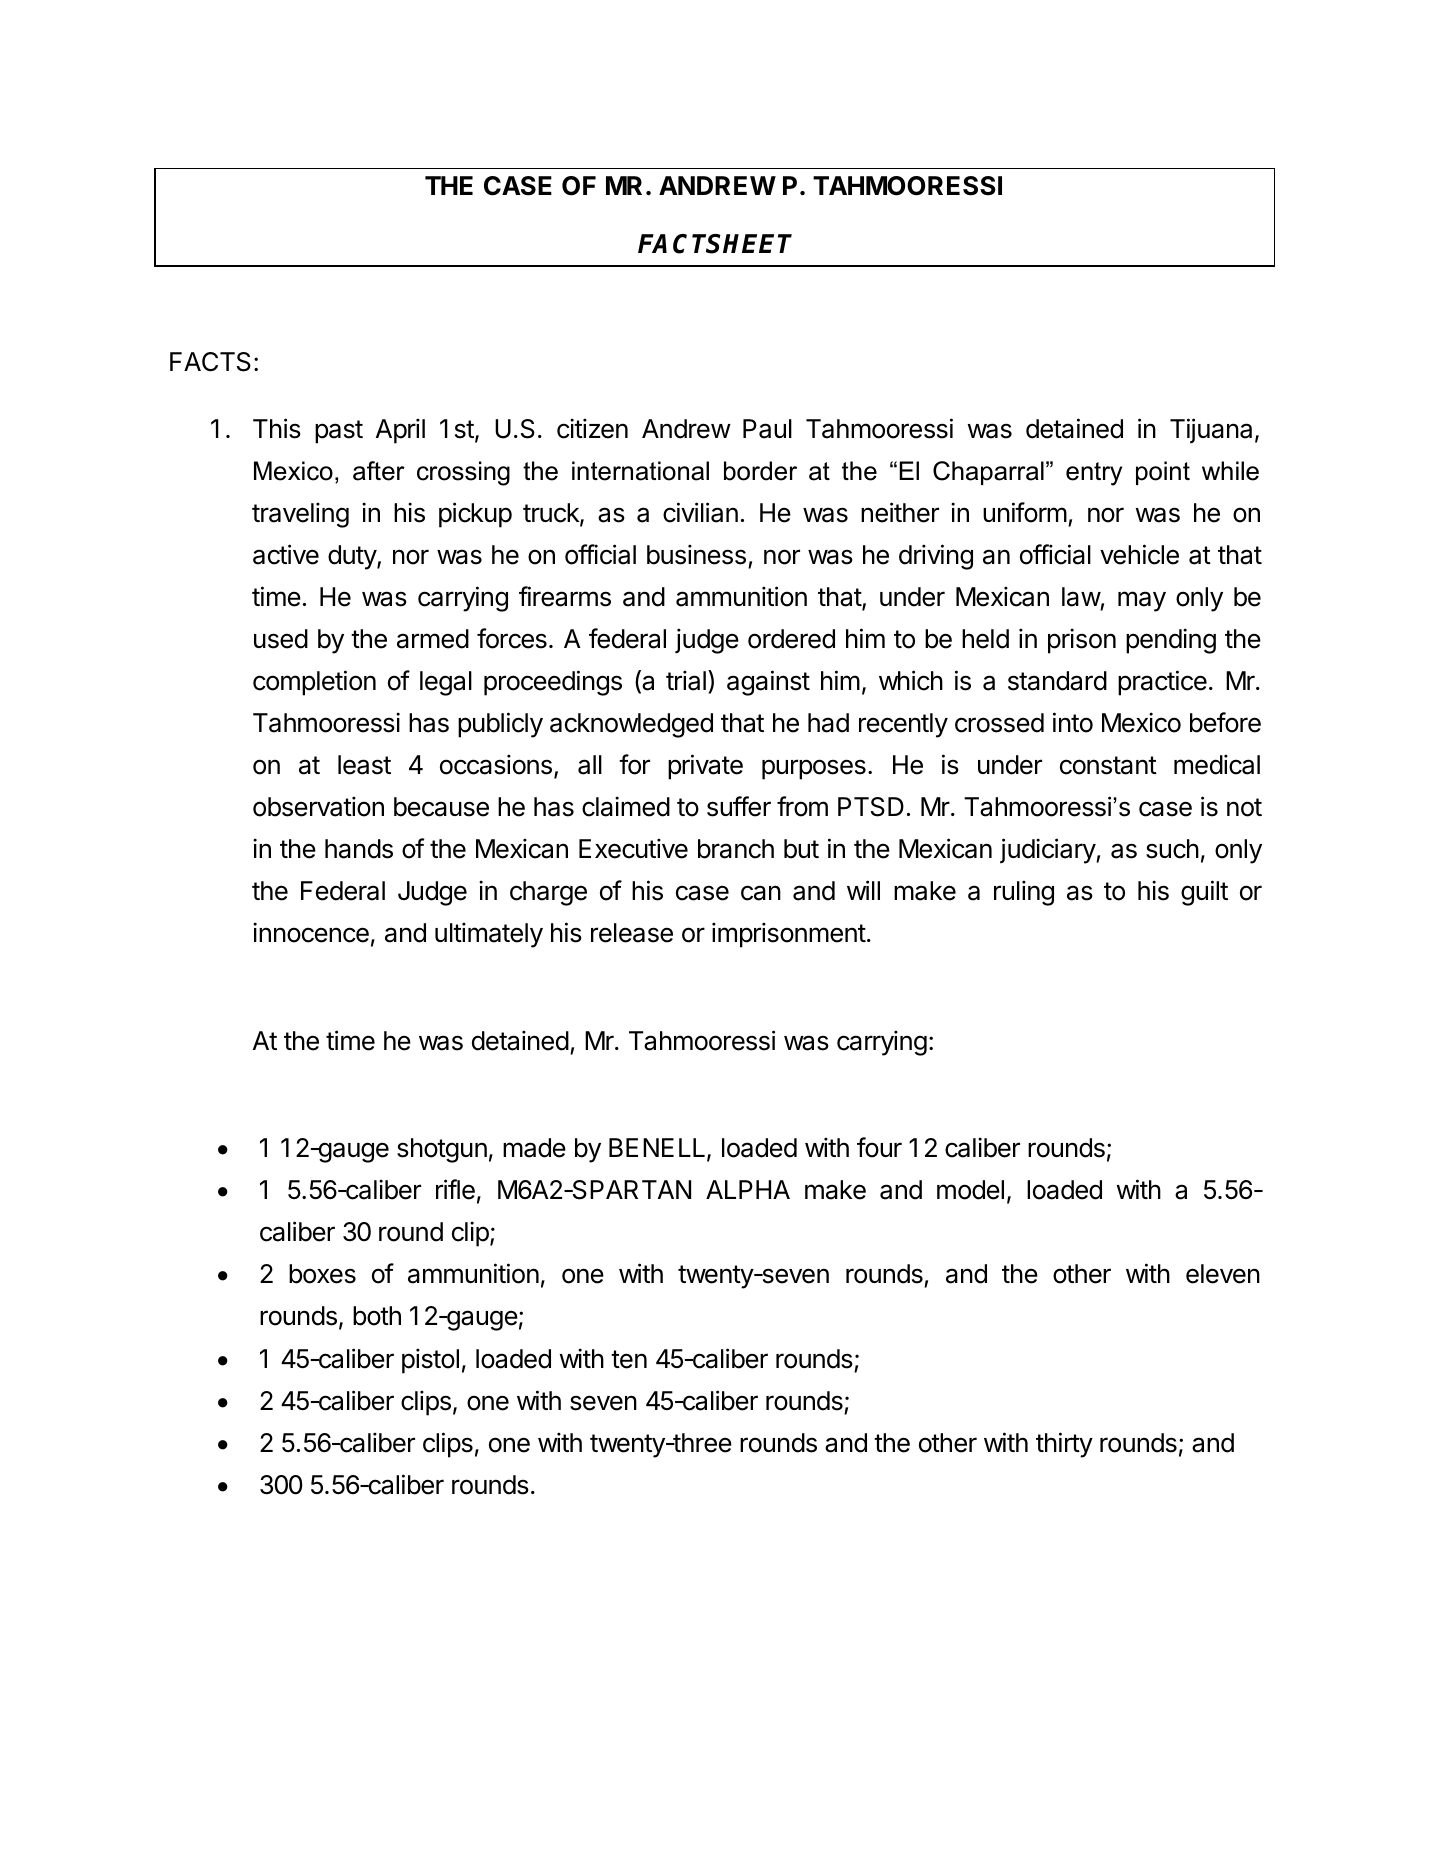 Image resolution: width=1429 pixels, height=1850 pixels. What do you see at coordinates (1204, 893) in the page?
I see `guilt` at bounding box center [1204, 893].
